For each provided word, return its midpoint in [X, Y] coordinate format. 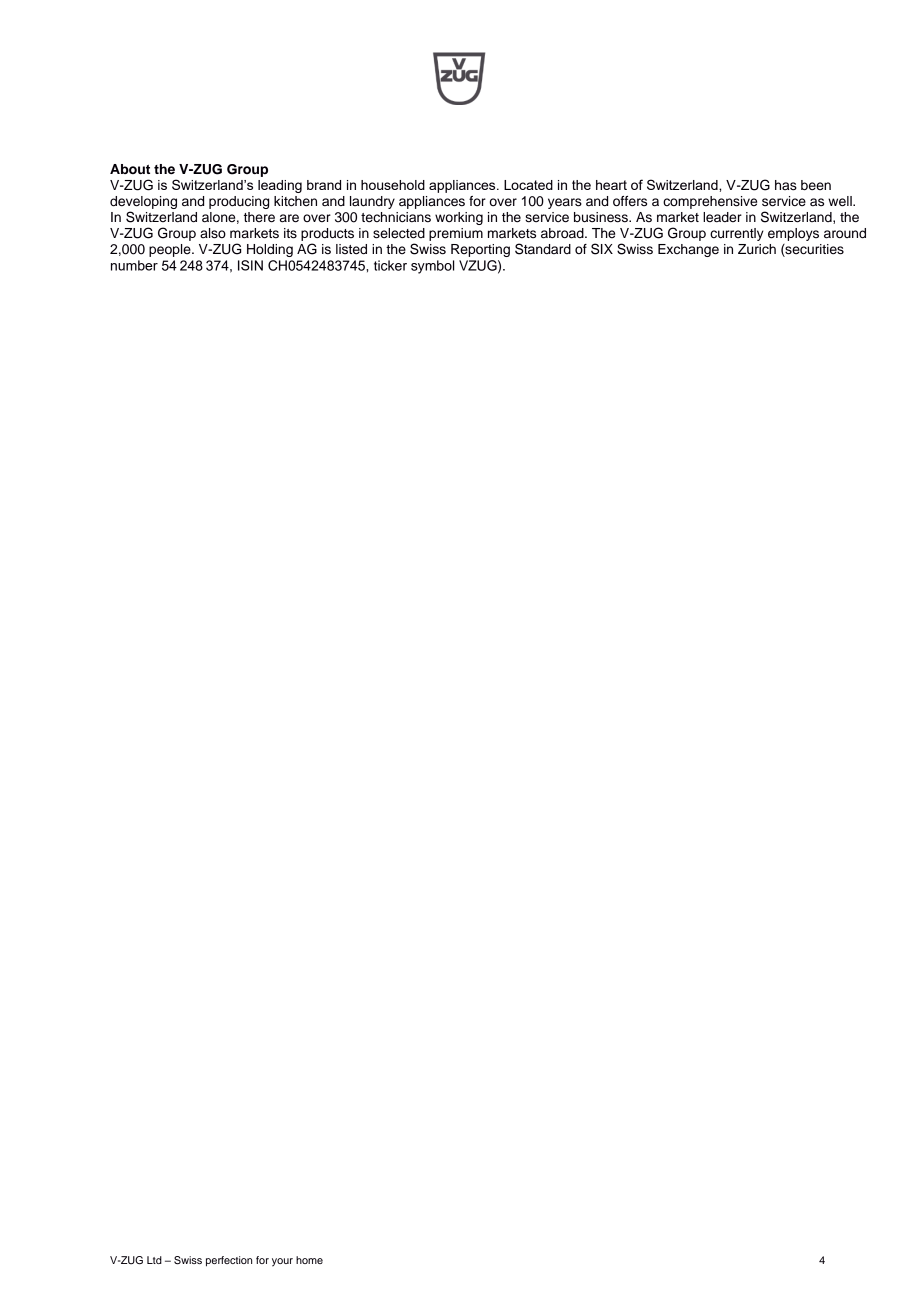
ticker [390, 265]
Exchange [688, 250]
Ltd [154, 1260]
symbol [432, 267]
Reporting [480, 250]
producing [239, 202]
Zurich [757, 249]
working [459, 218]
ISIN [250, 265]
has [786, 185]
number [134, 265]
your [282, 1262]
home [309, 1260]
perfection [229, 1261]
